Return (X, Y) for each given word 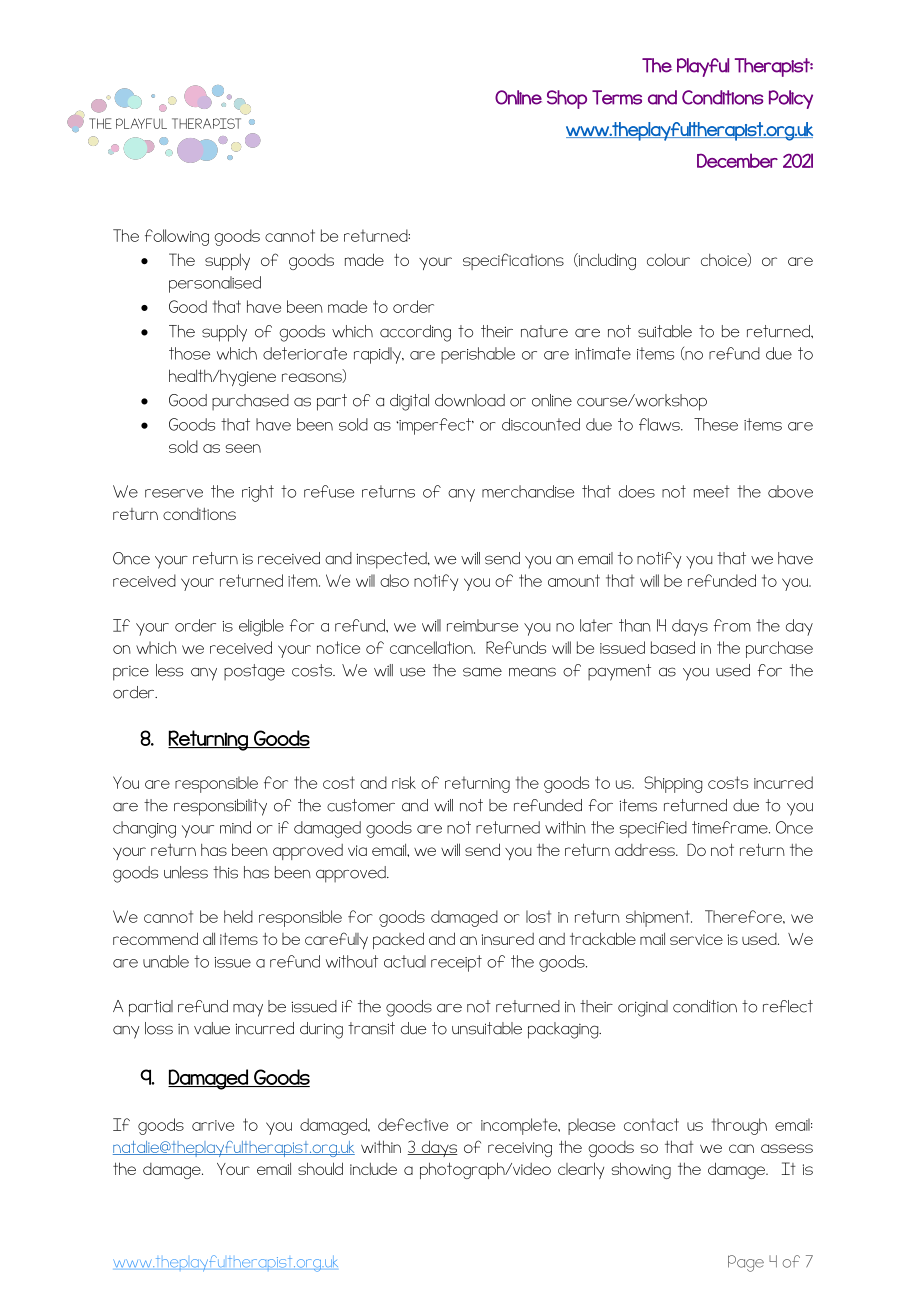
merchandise (528, 491)
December (737, 160)
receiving (520, 1149)
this (225, 872)
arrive (213, 1125)
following (177, 237)
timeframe (731, 827)
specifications (513, 261)
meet (712, 491)
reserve (174, 493)
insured (508, 939)
